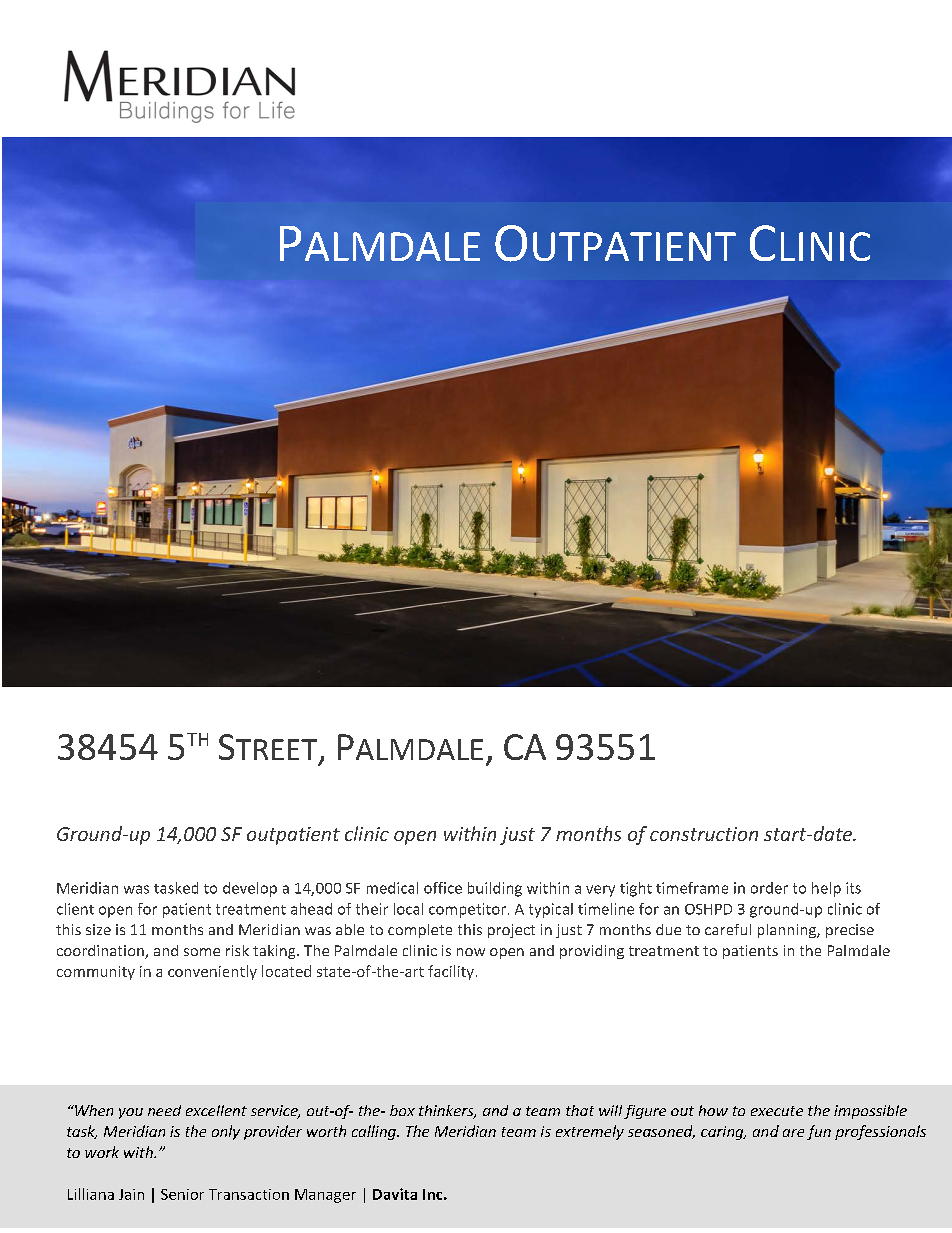  What do you see at coordinates (592, 952) in the screenshot?
I see `providing` at bounding box center [592, 952].
